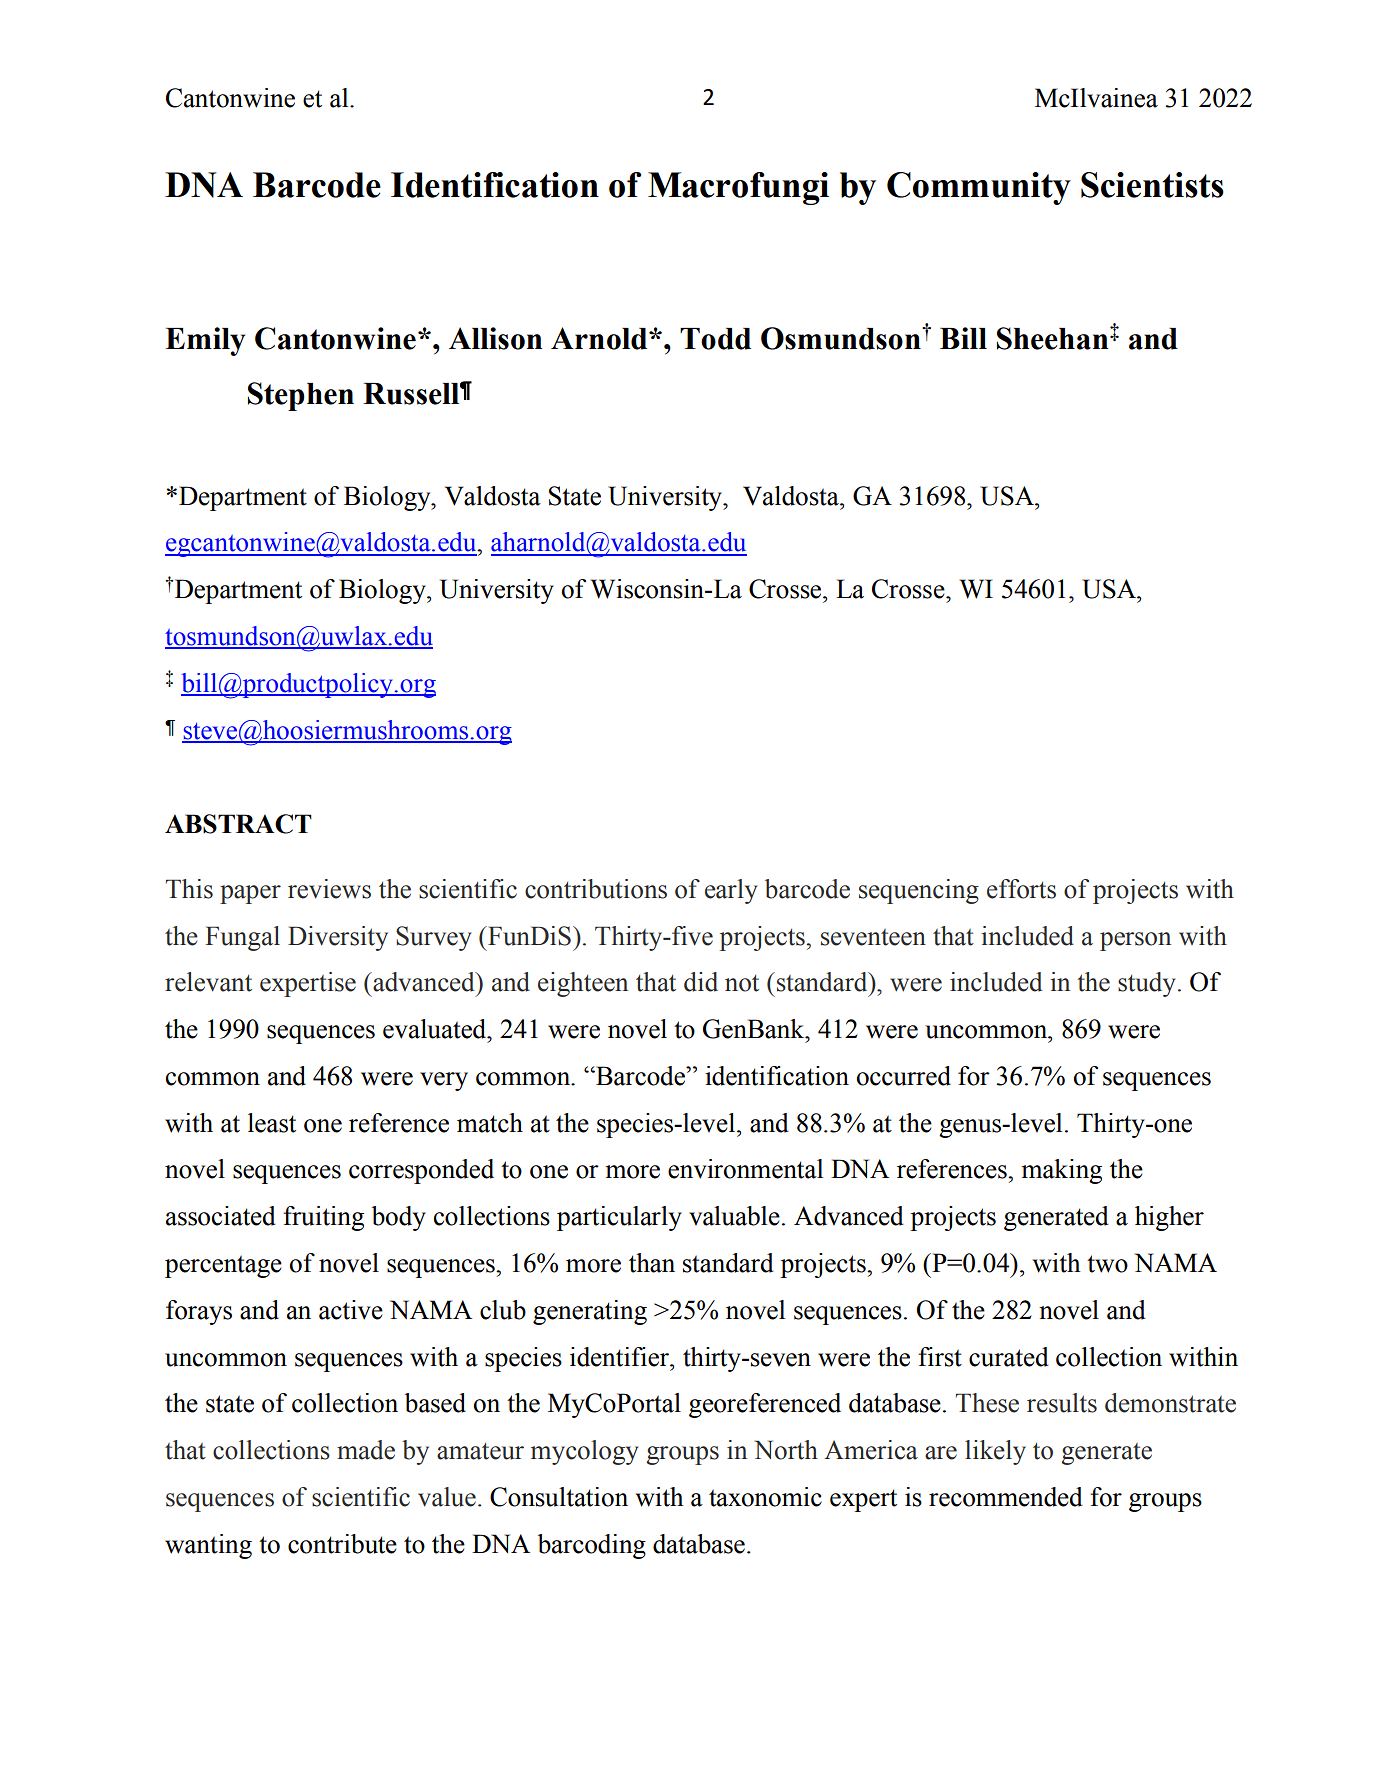  What do you see at coordinates (323, 1218) in the screenshot?
I see `fruiting` at bounding box center [323, 1218].
